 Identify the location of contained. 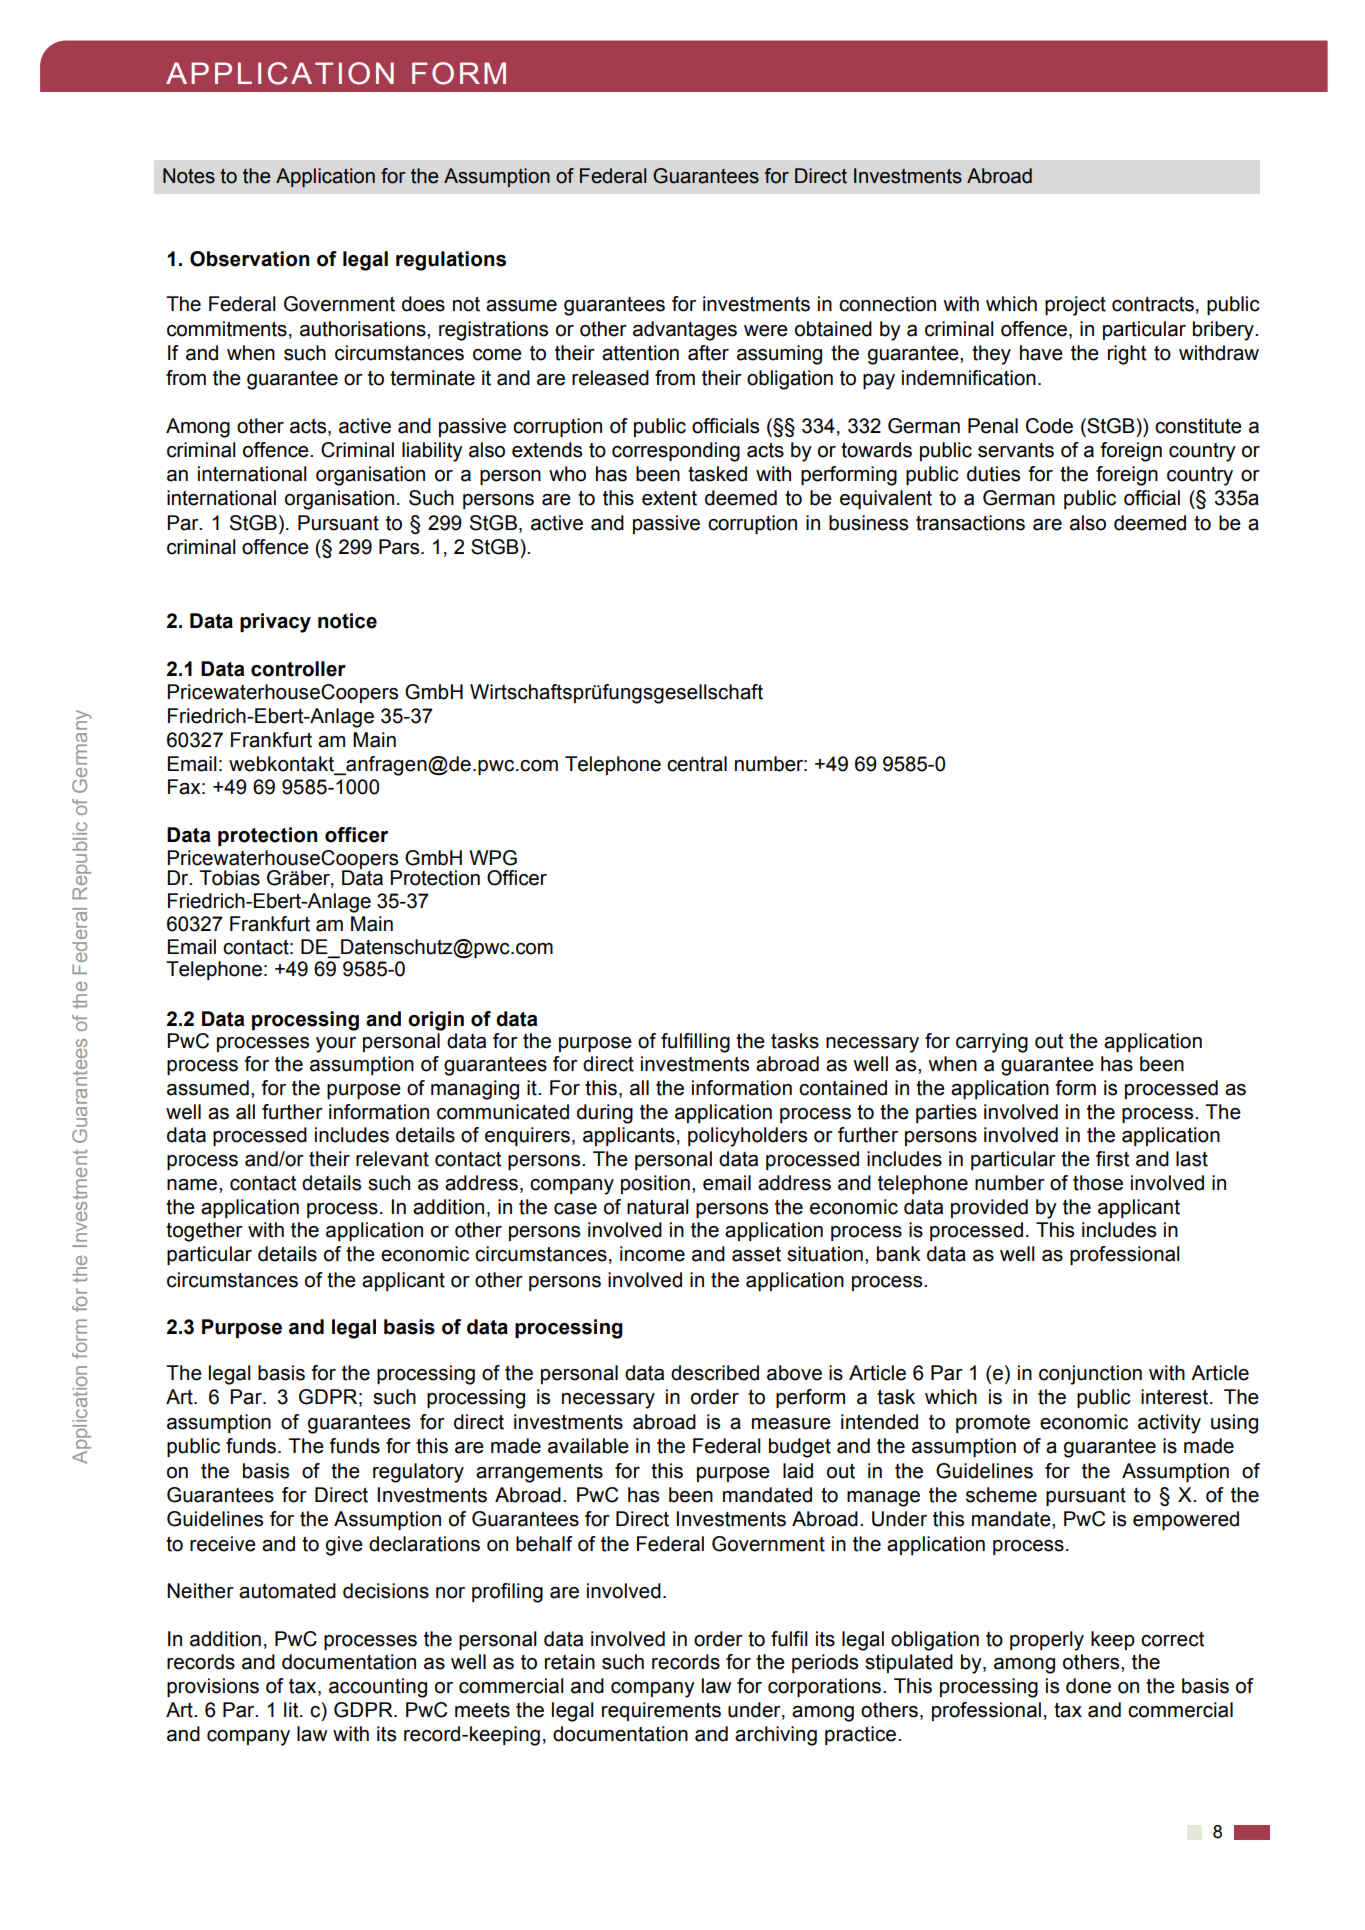
(843, 1088).
